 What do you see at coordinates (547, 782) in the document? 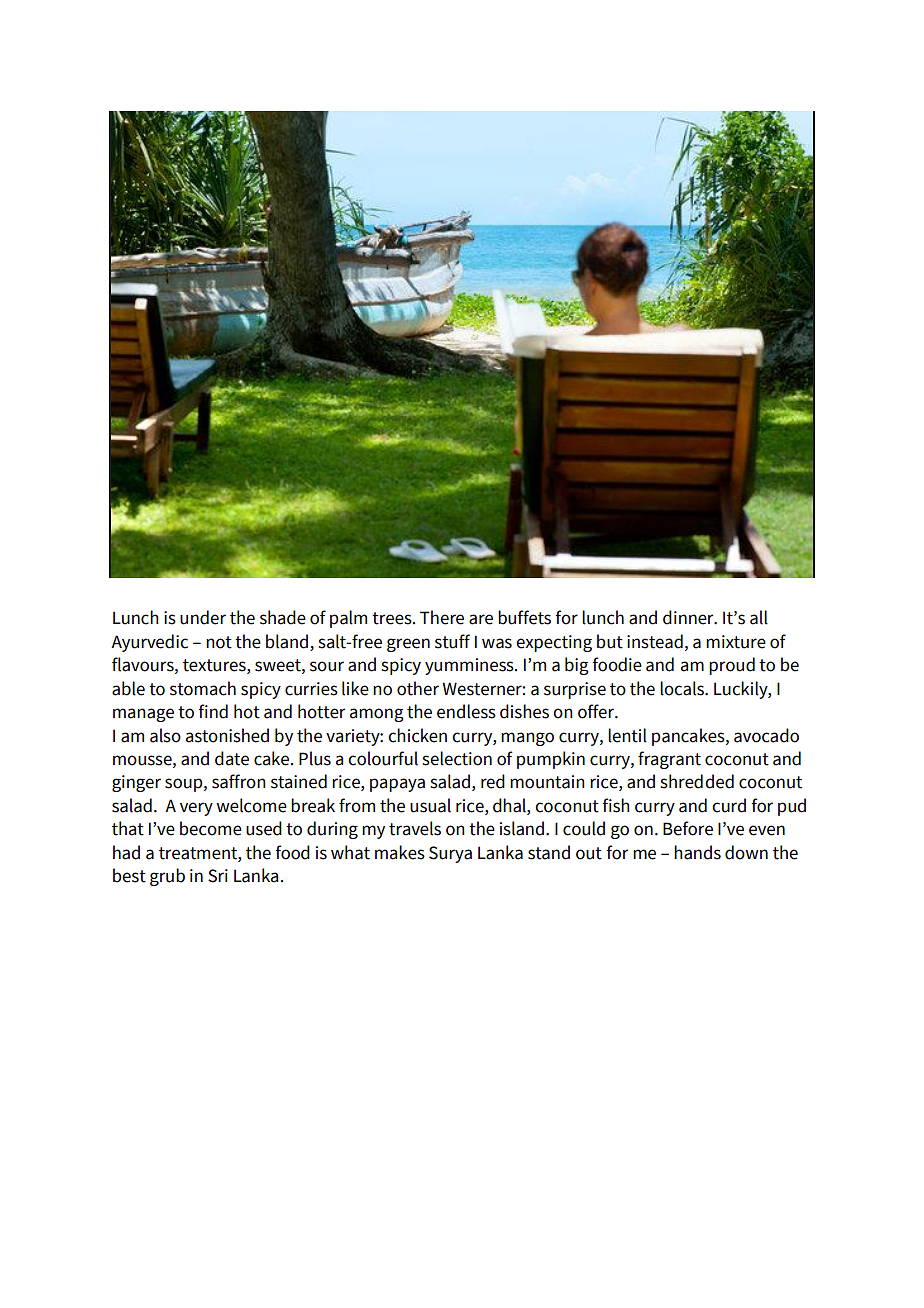
I see `mountain` at bounding box center [547, 782].
